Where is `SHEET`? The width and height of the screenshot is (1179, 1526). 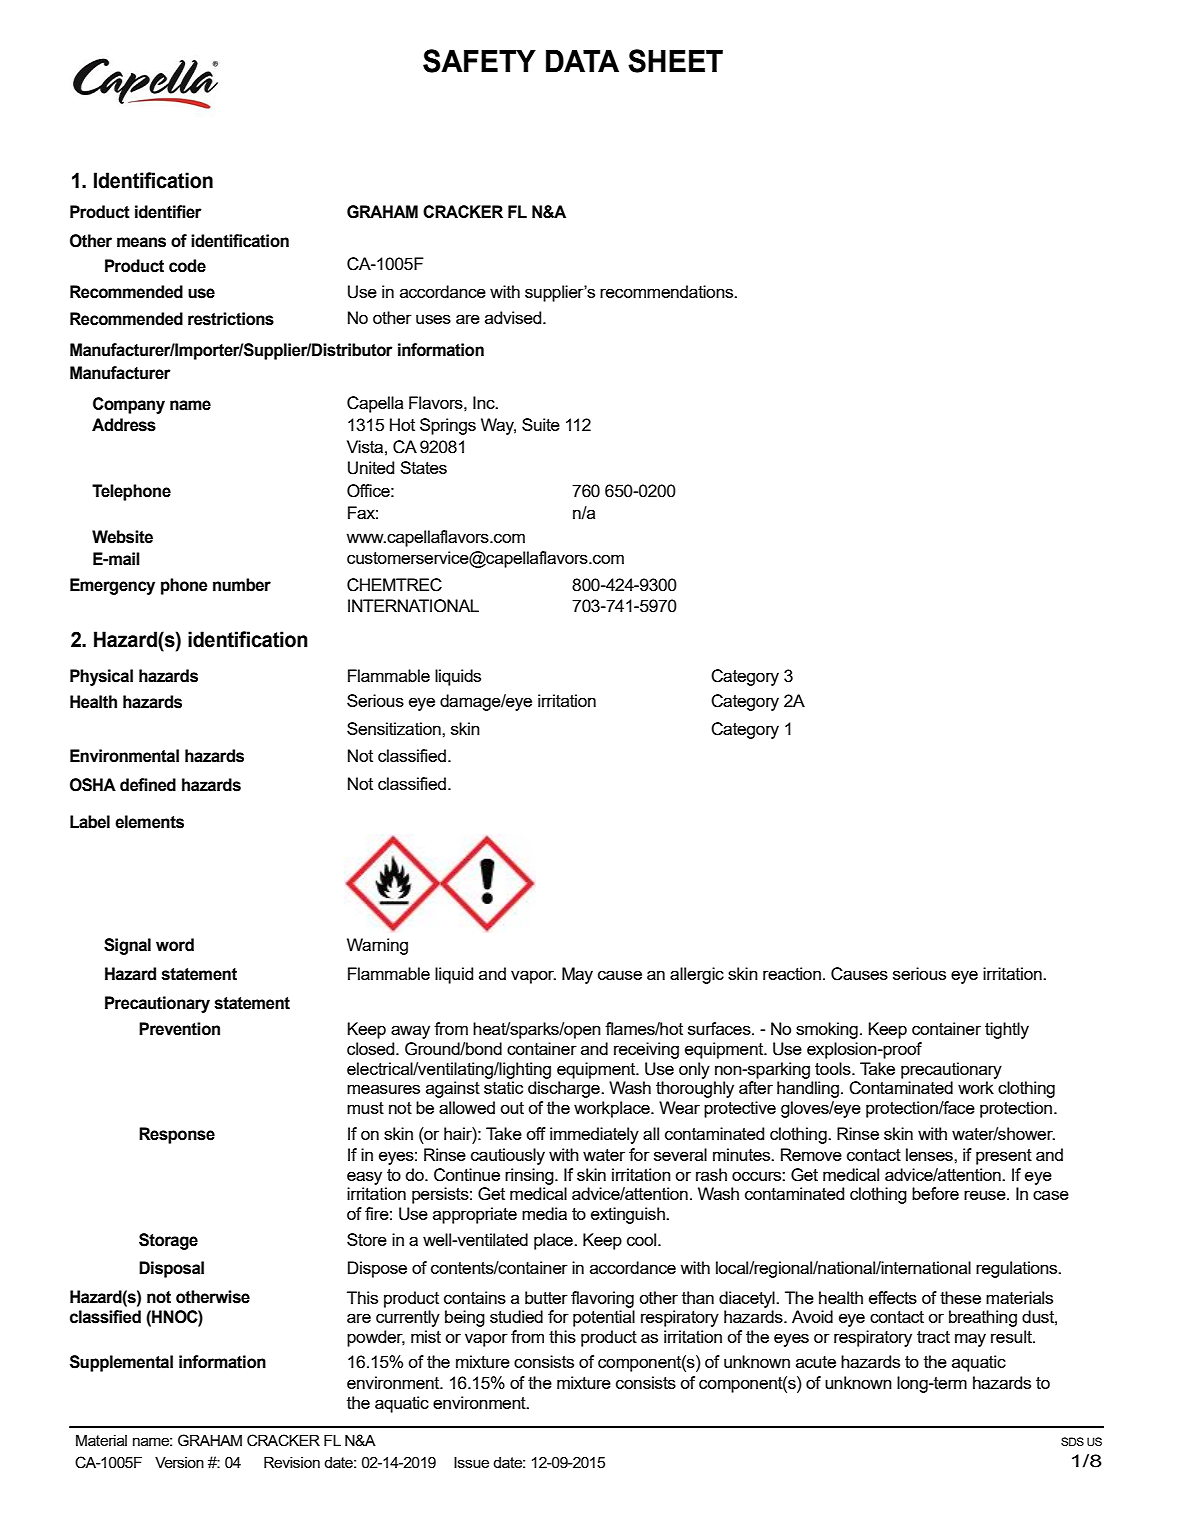
SHEET is located at coordinates (675, 61).
